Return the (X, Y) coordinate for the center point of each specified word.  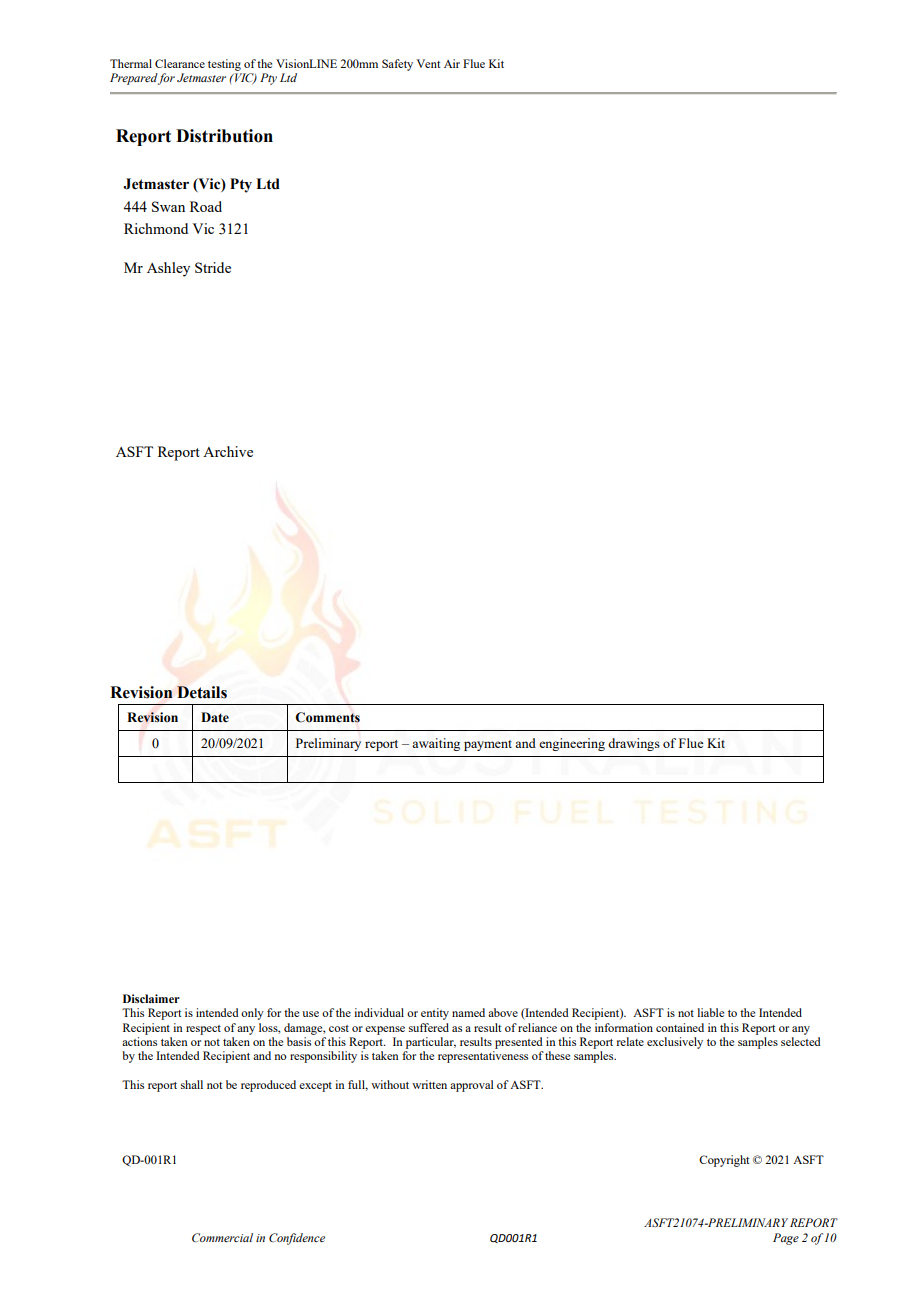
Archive (228, 451)
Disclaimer (151, 998)
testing (224, 65)
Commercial (222, 1237)
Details (202, 692)
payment (488, 745)
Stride (213, 267)
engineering (572, 744)
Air (452, 63)
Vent (428, 63)
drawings (634, 744)
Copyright (724, 1161)
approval (472, 1086)
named (468, 1012)
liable (710, 1012)
